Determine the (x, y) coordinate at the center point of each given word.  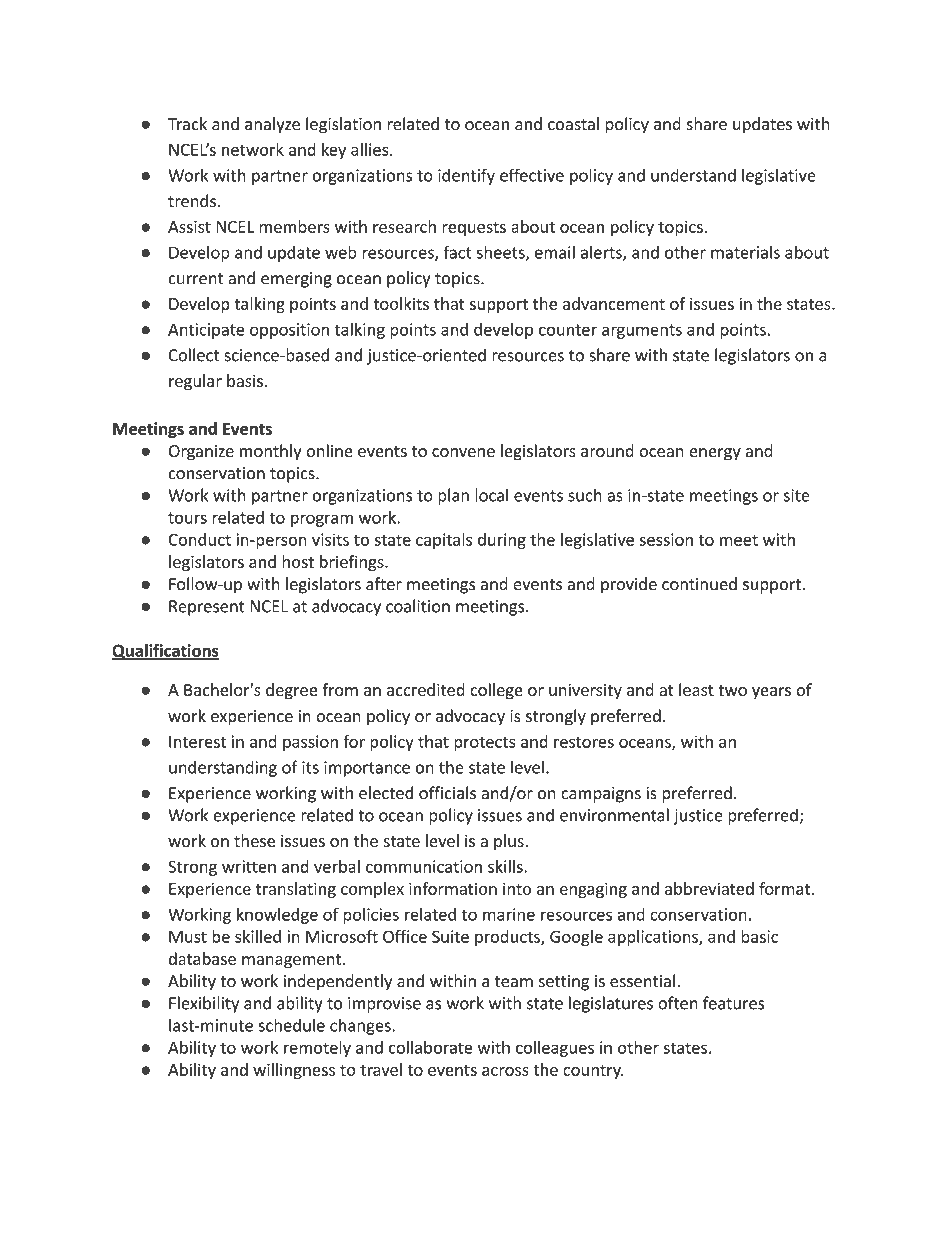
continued (699, 584)
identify (466, 176)
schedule (292, 1025)
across (505, 1071)
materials (745, 252)
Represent (207, 608)
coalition (418, 606)
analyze (272, 125)
